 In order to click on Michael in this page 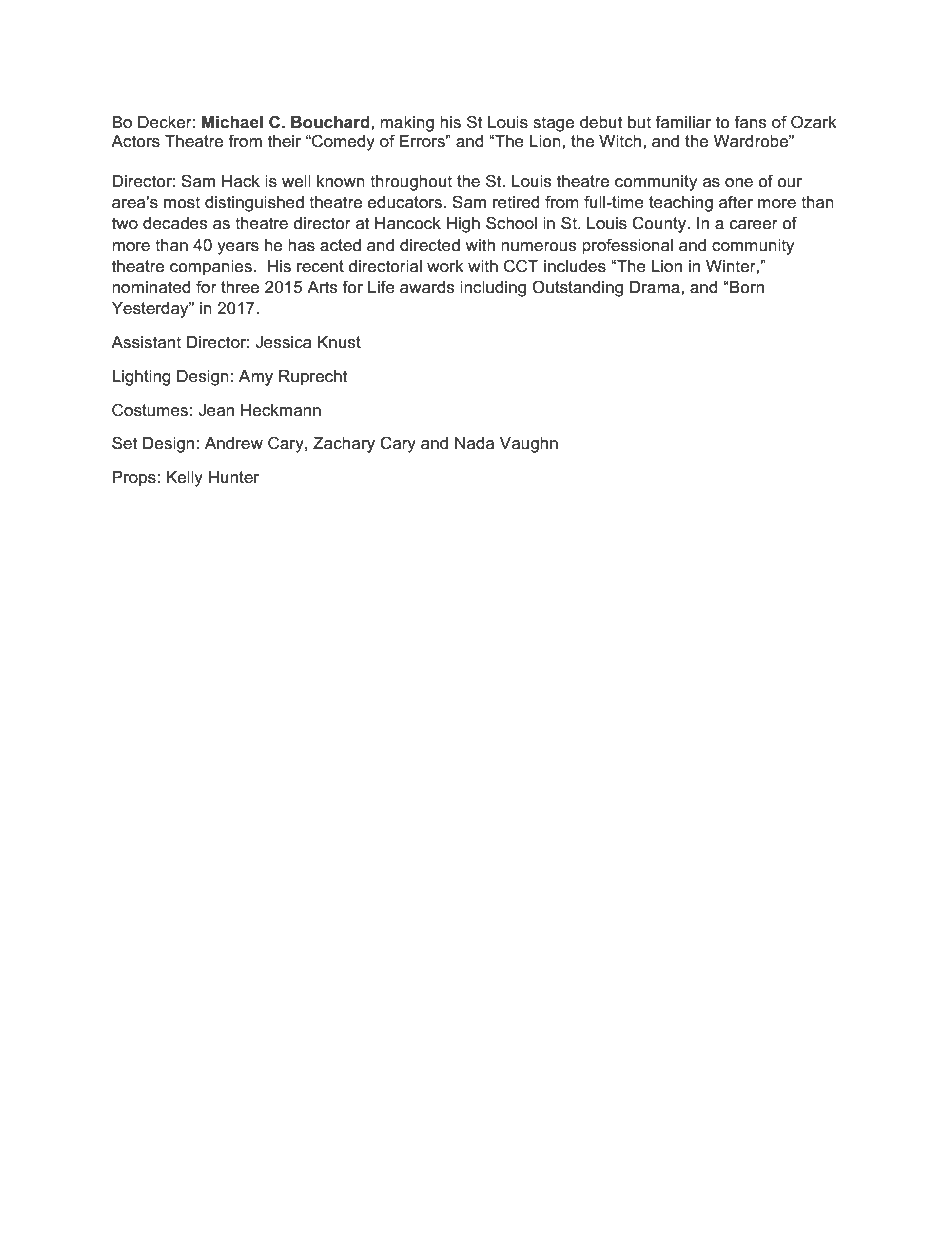, I will do `click(232, 122)`.
